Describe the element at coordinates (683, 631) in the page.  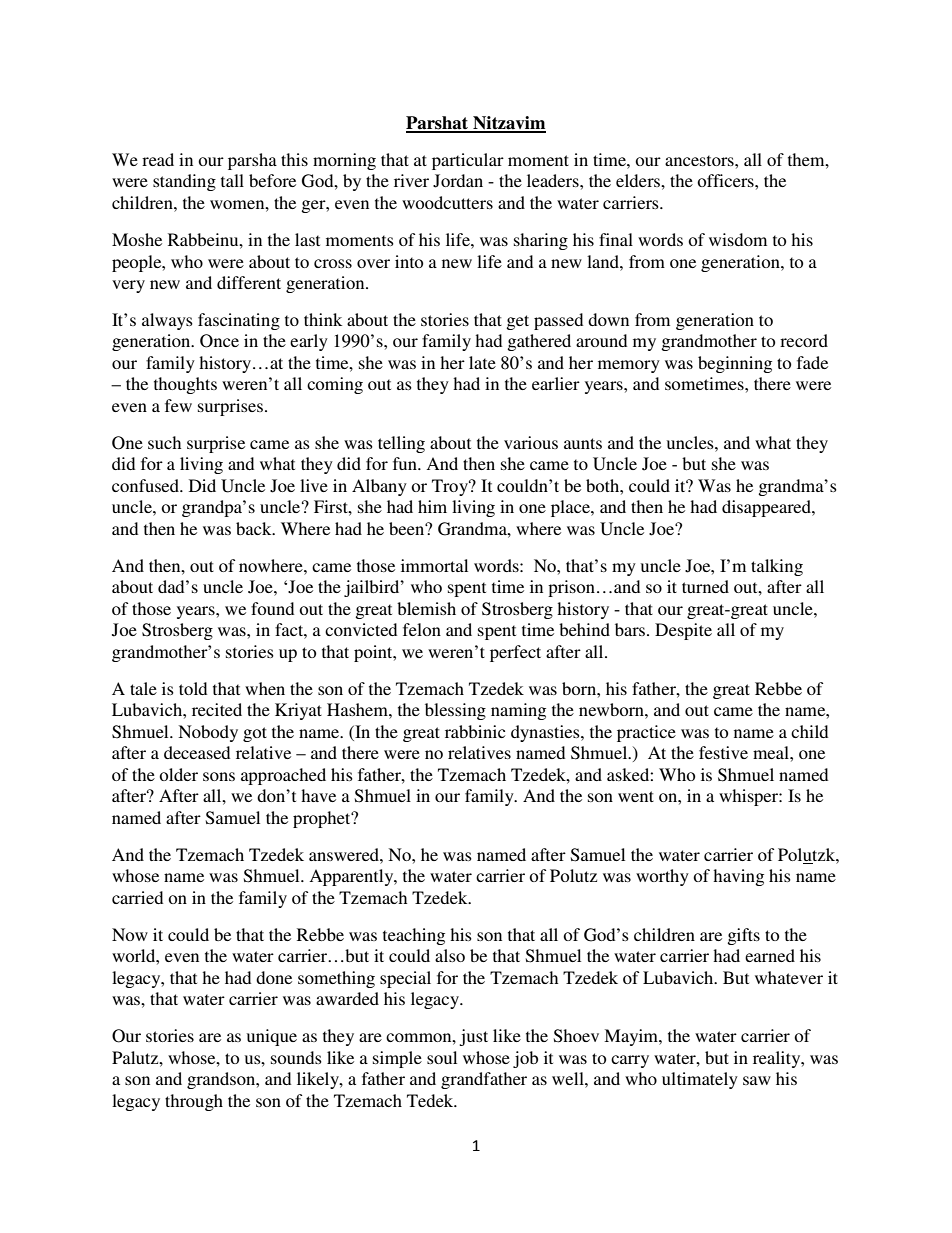
I see `Despite` at that location.
